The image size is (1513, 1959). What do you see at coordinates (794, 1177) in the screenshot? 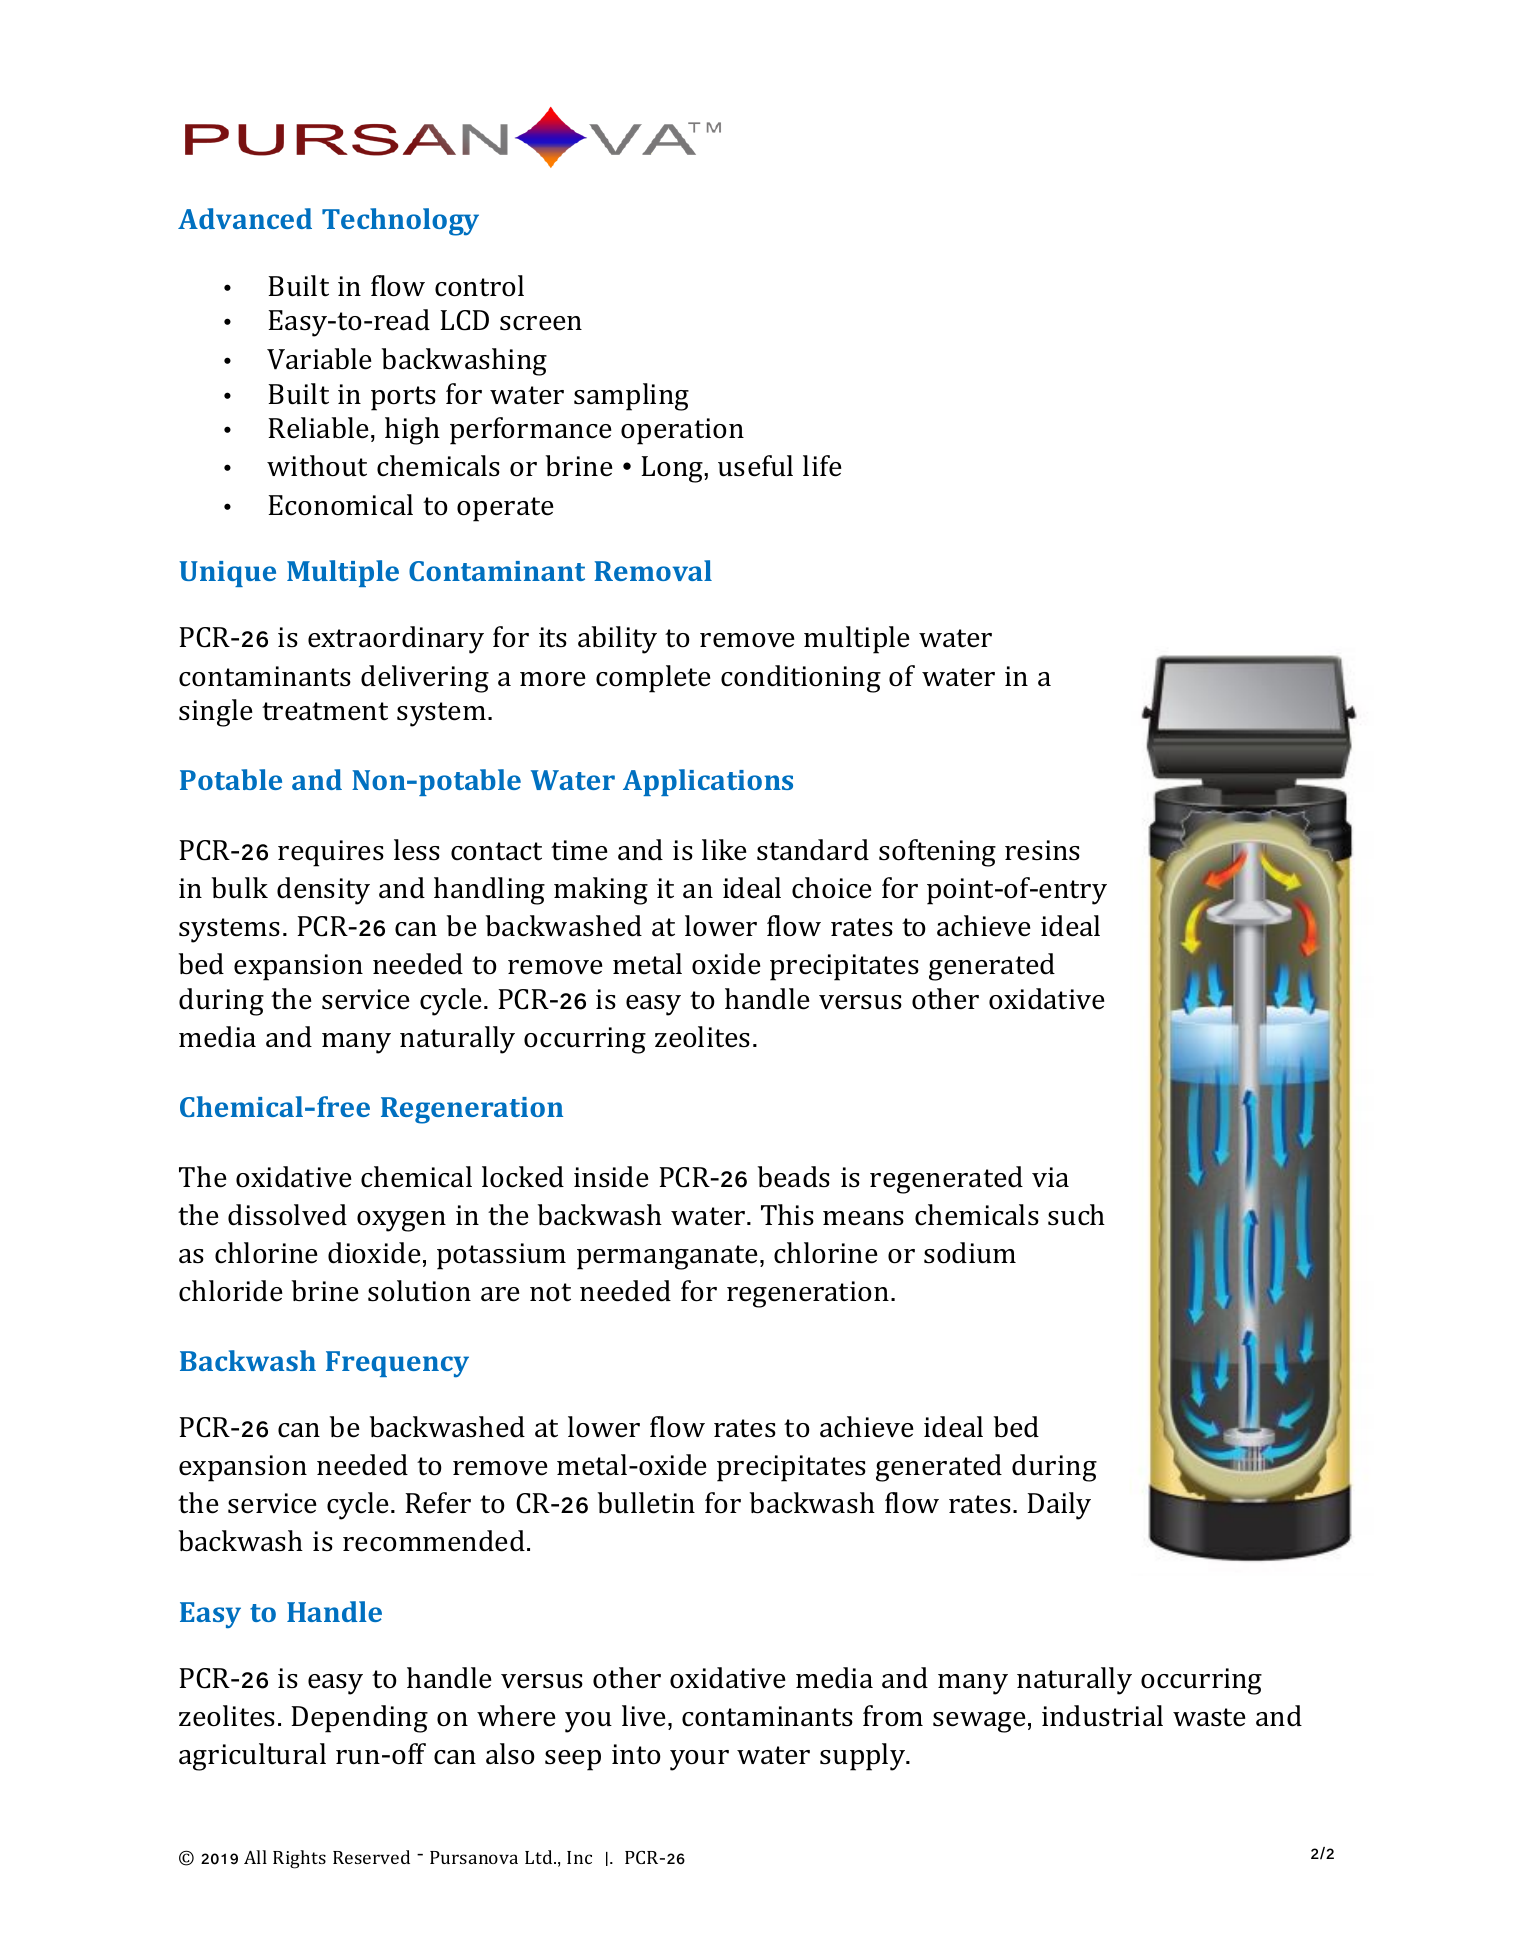
I see `beads` at bounding box center [794, 1177].
